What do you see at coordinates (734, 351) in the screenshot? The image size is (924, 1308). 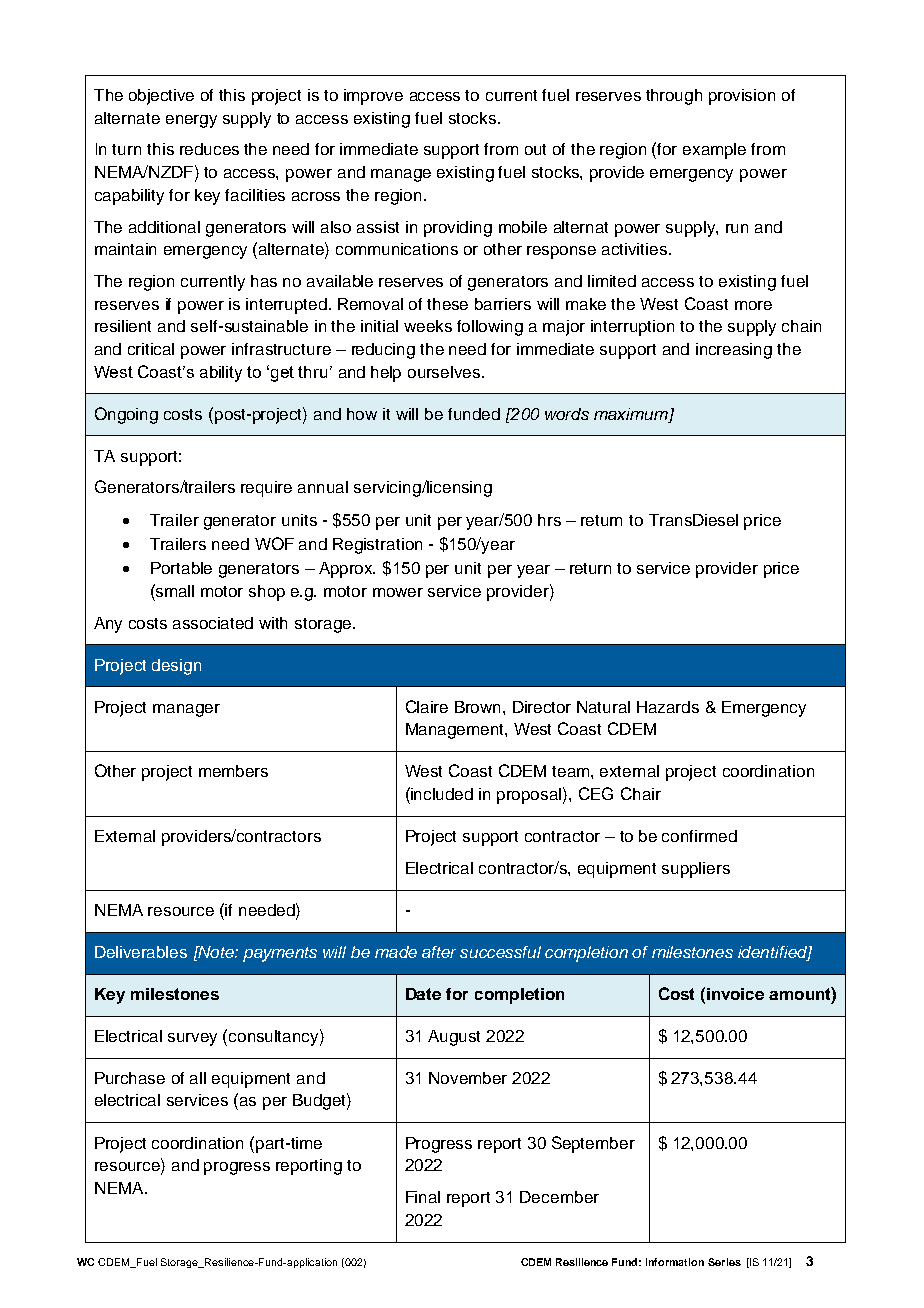 I see `increasing` at bounding box center [734, 351].
